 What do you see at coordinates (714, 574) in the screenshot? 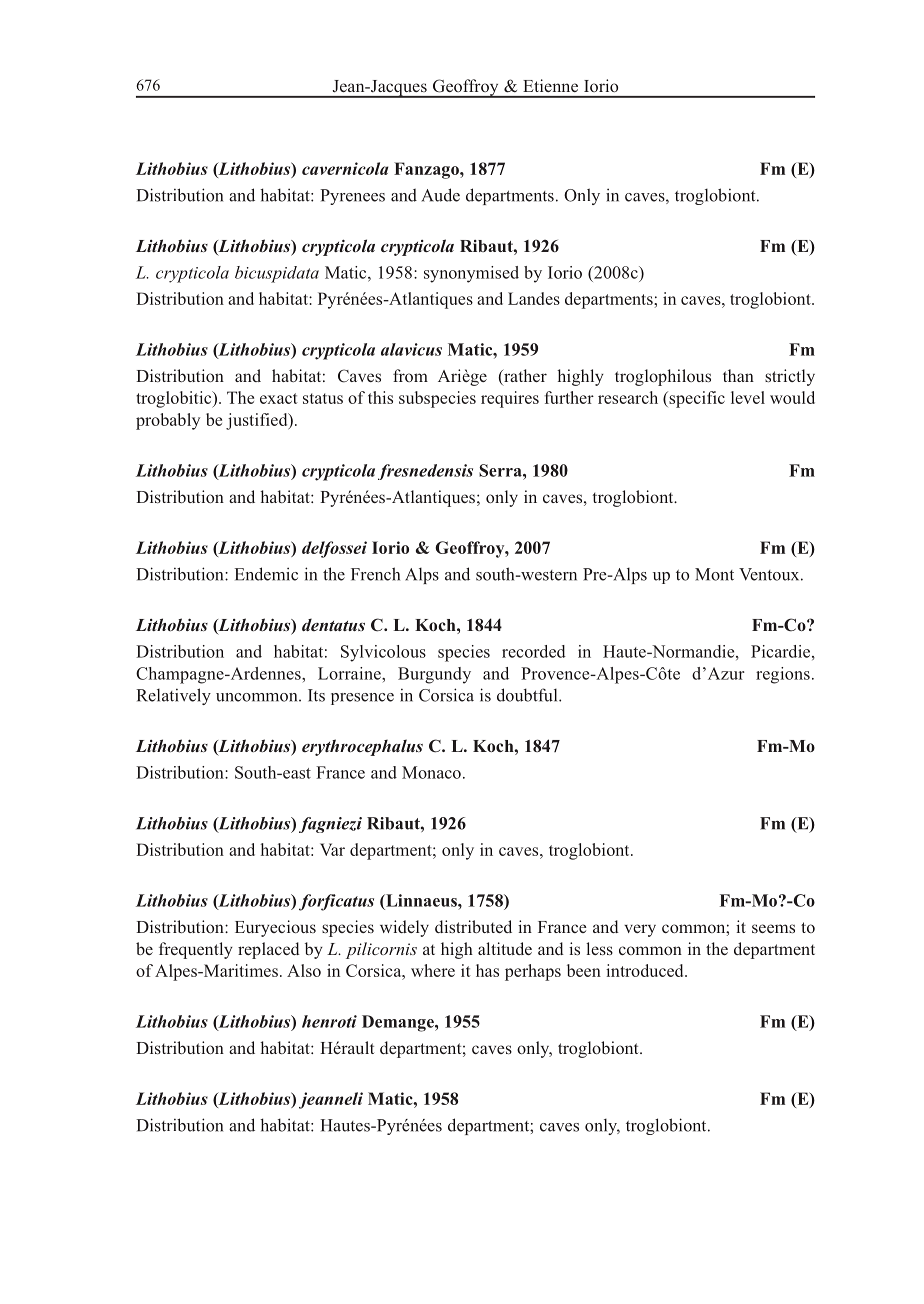
I see `Mont` at bounding box center [714, 574].
